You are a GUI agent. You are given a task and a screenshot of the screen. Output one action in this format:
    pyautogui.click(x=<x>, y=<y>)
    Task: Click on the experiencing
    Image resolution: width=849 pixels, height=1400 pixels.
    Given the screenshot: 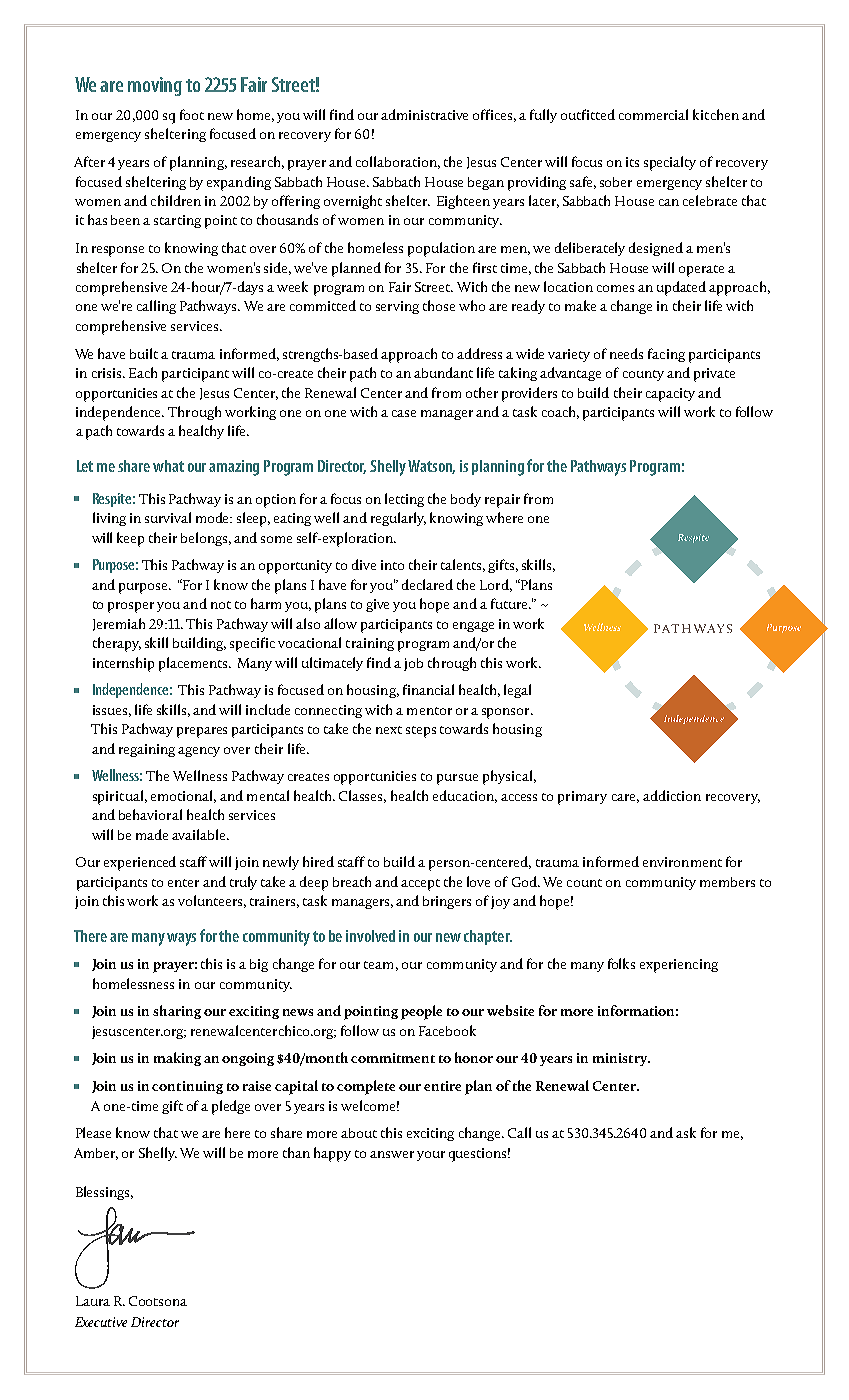 What is the action you would take?
    pyautogui.click(x=679, y=966)
